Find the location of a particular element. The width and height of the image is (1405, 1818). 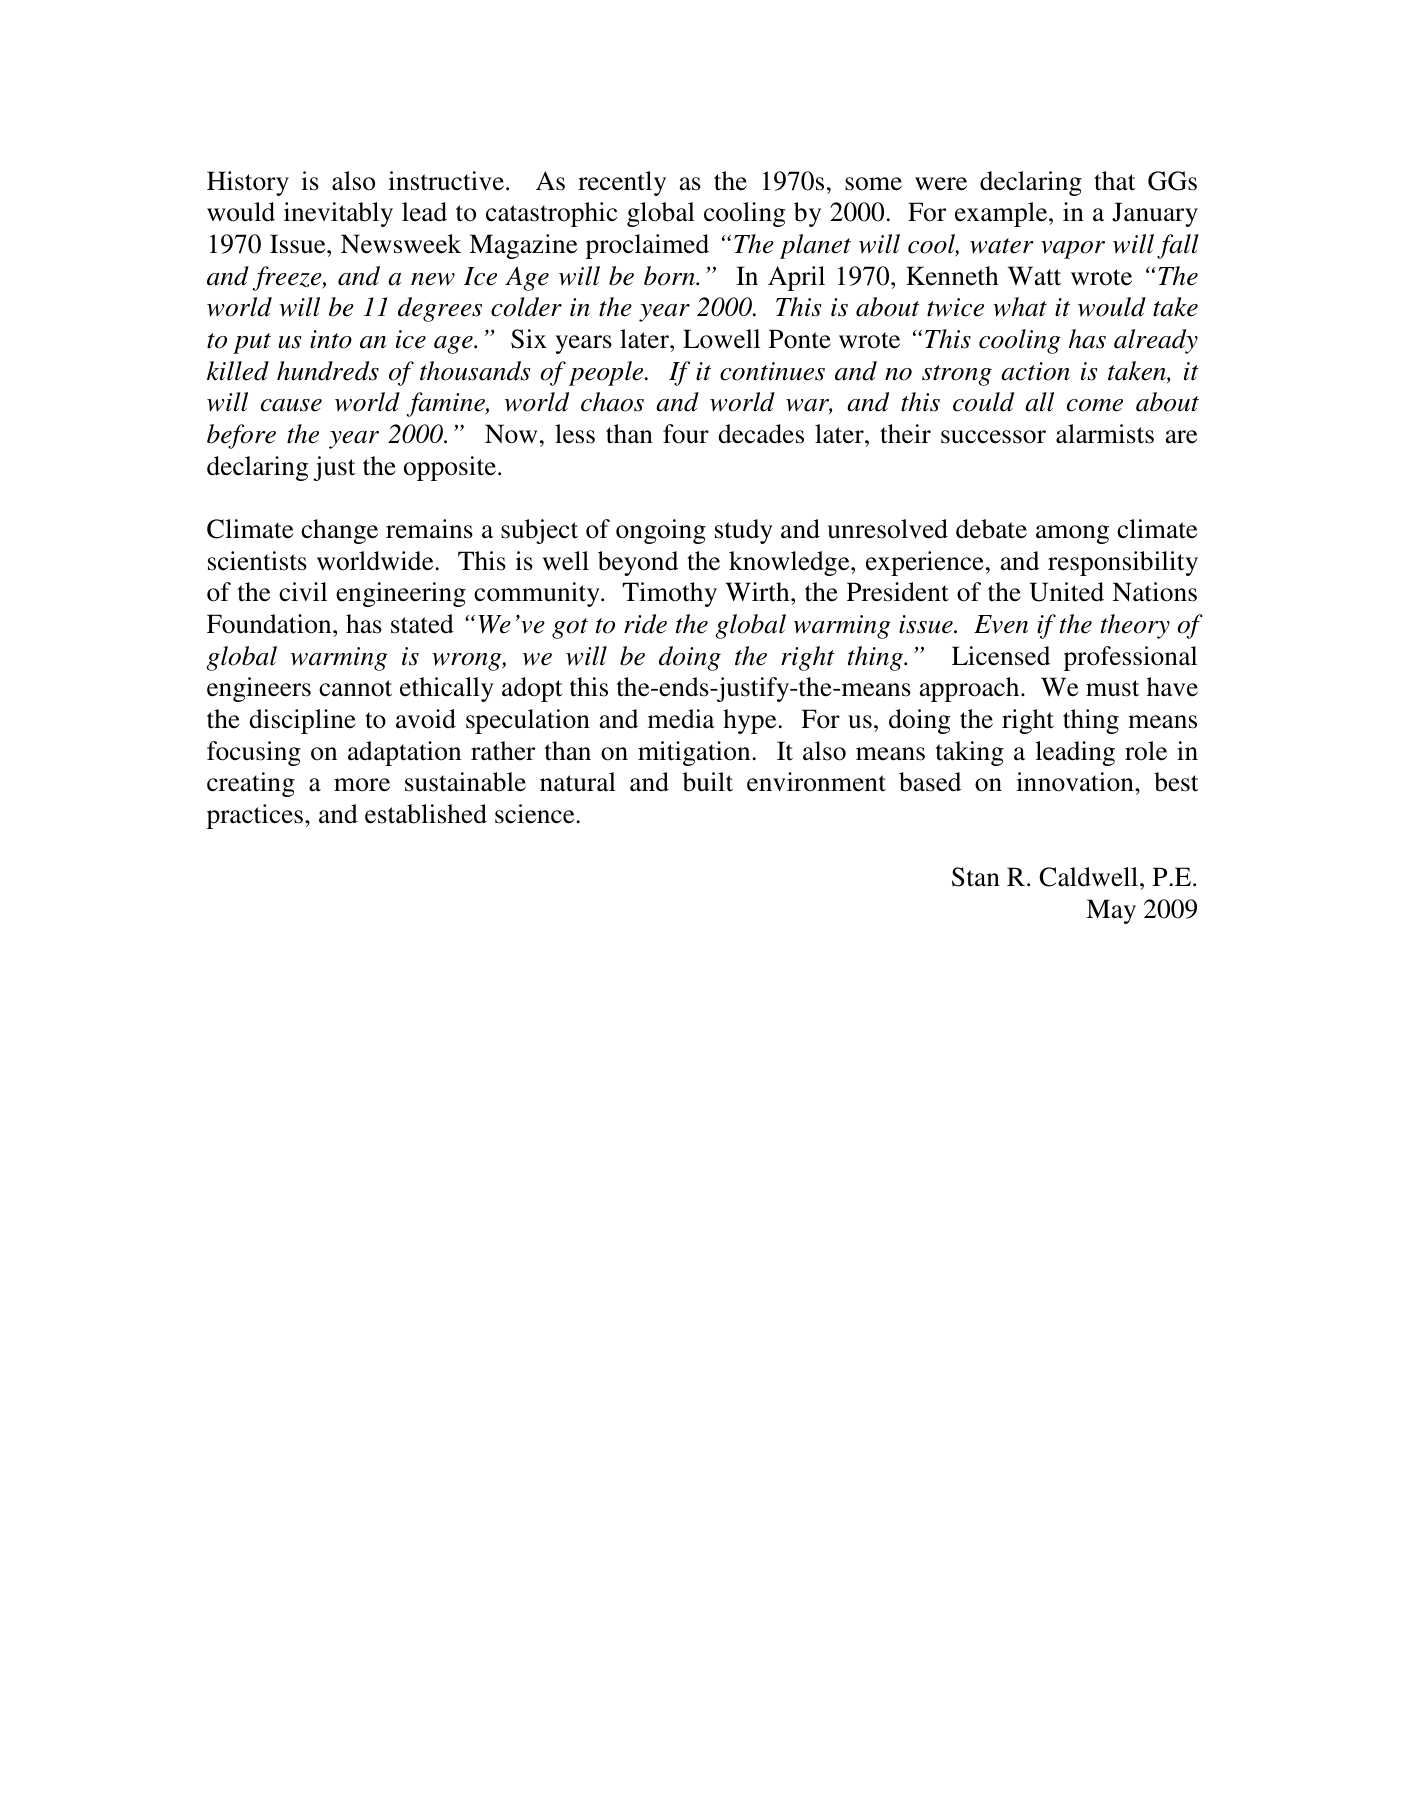

inevitably is located at coordinates (338, 214).
